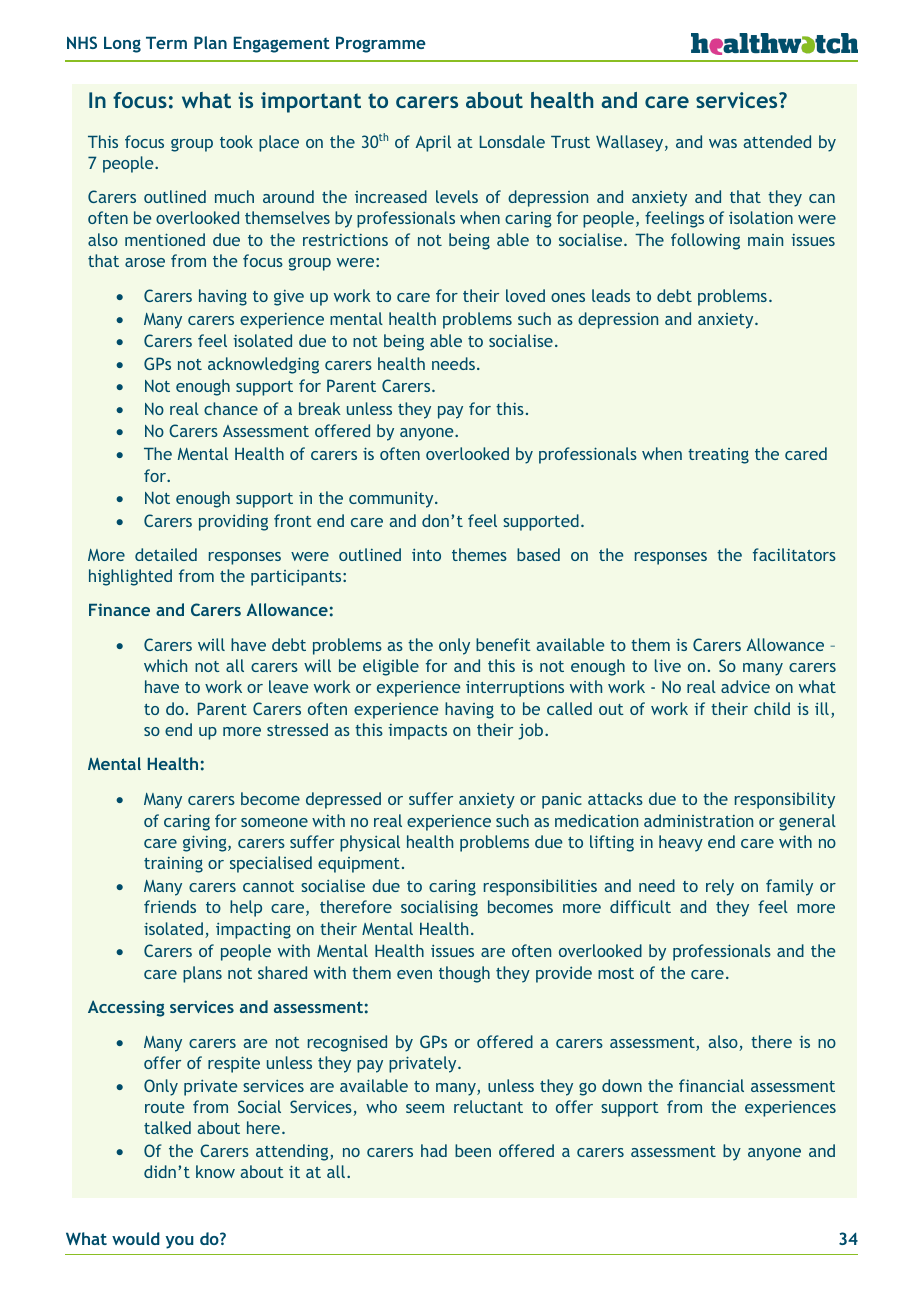 This page has width=924, height=1308. Describe the element at coordinates (503, 644) in the page. I see `benefit` at that location.
